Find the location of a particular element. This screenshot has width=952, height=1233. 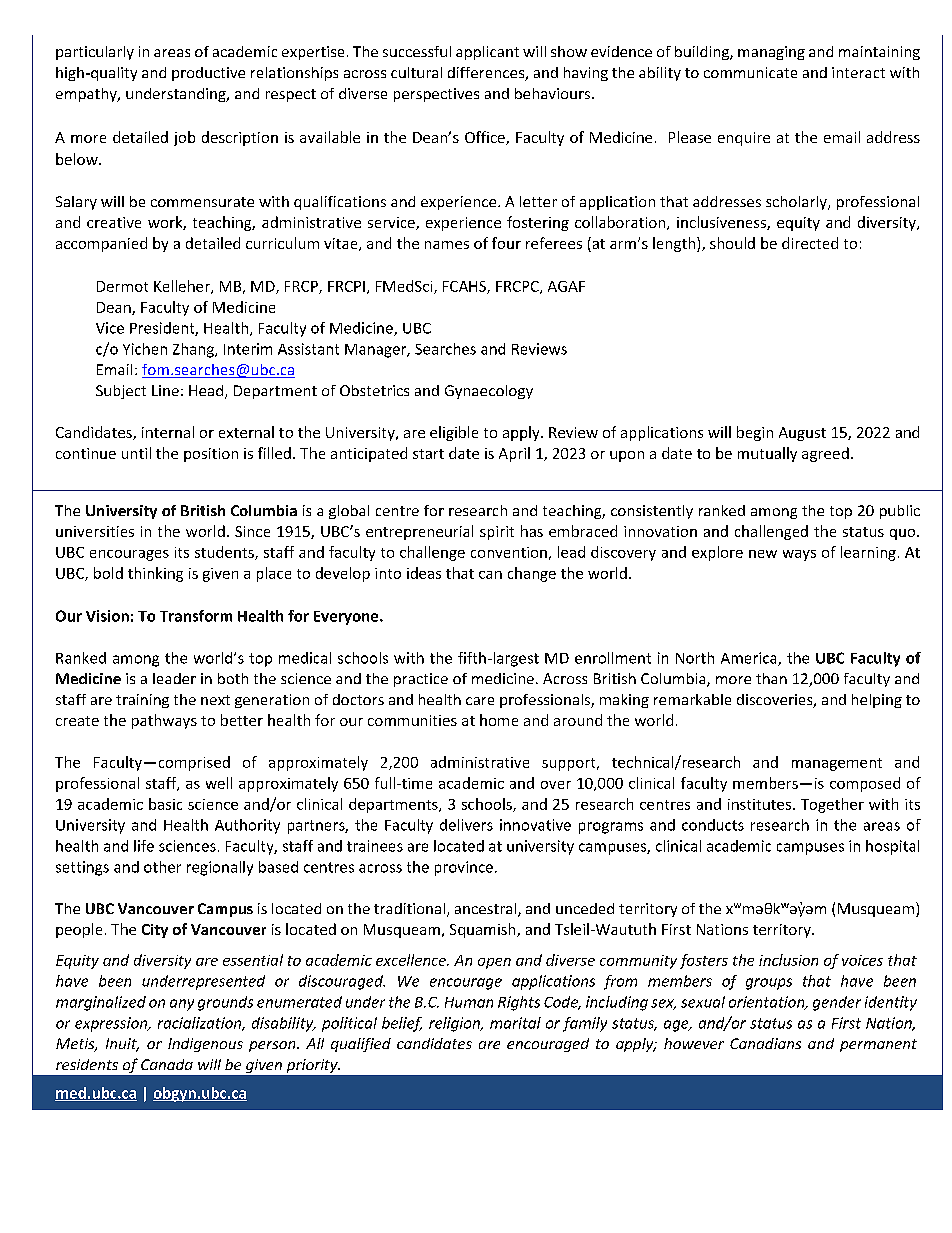

August is located at coordinates (802, 434).
